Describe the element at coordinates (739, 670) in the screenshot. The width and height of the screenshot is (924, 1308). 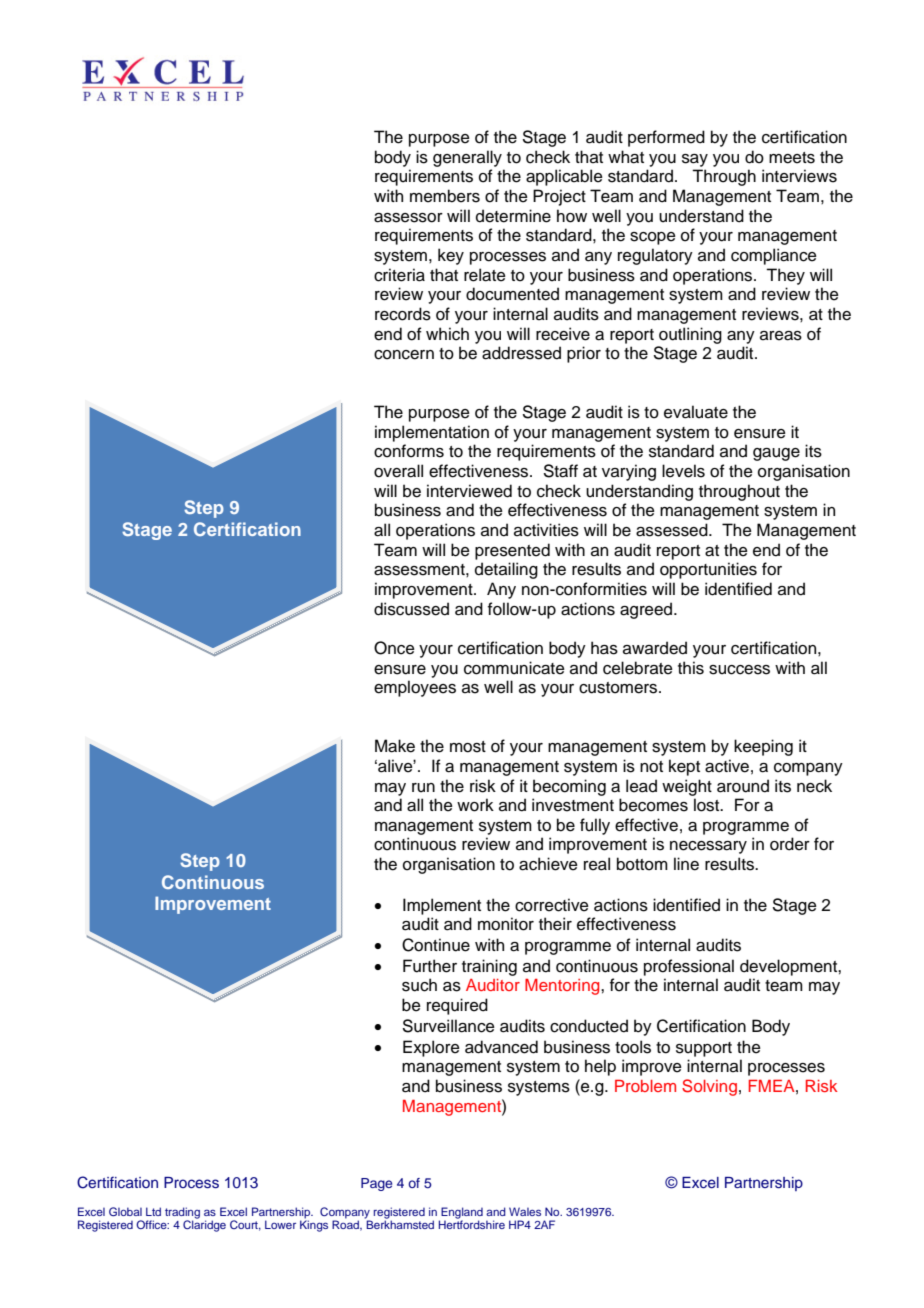
I see `success` at that location.
